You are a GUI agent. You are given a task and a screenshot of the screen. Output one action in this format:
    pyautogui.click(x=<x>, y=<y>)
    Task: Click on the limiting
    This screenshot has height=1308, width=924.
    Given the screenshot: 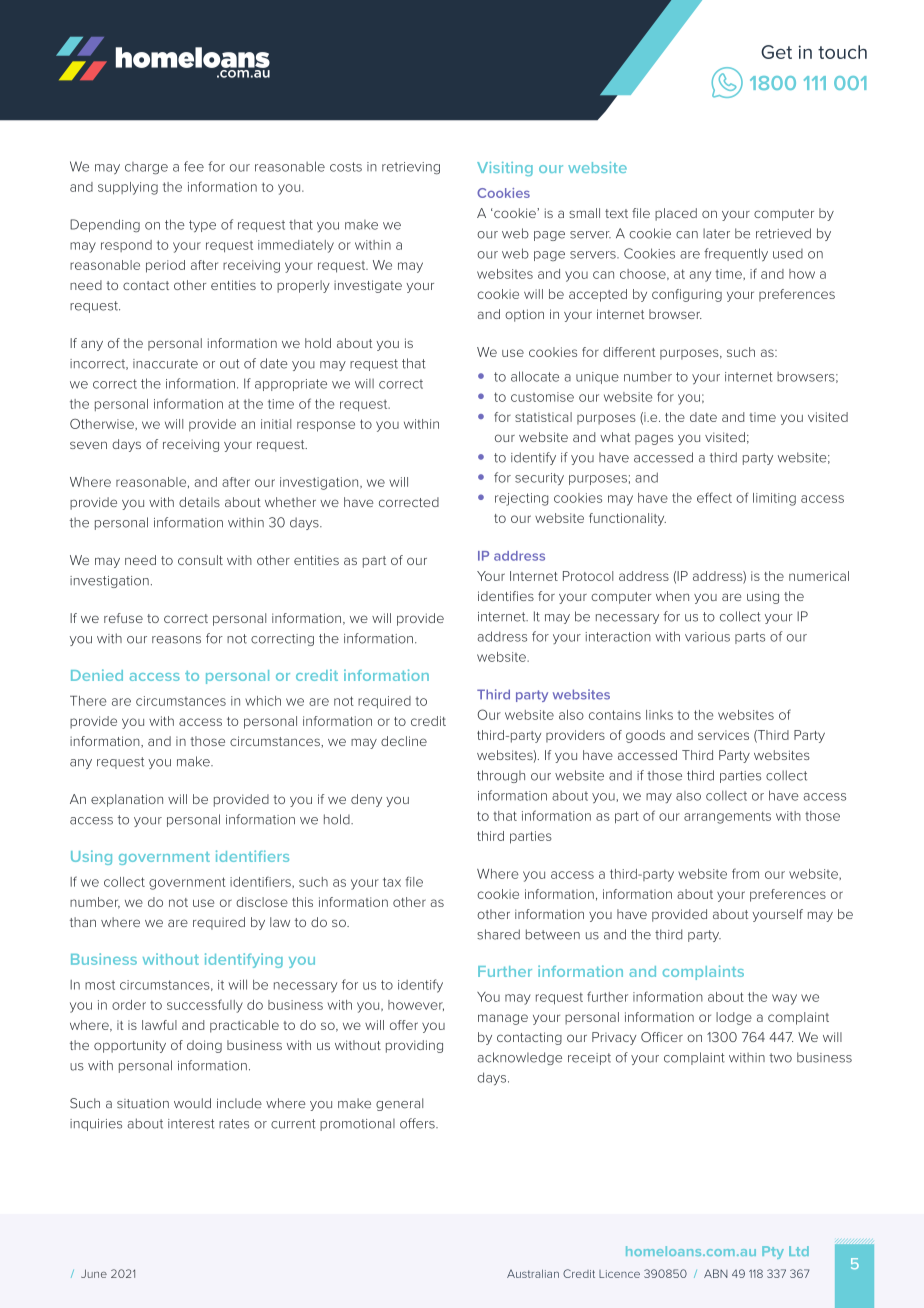 What is the action you would take?
    pyautogui.click(x=774, y=499)
